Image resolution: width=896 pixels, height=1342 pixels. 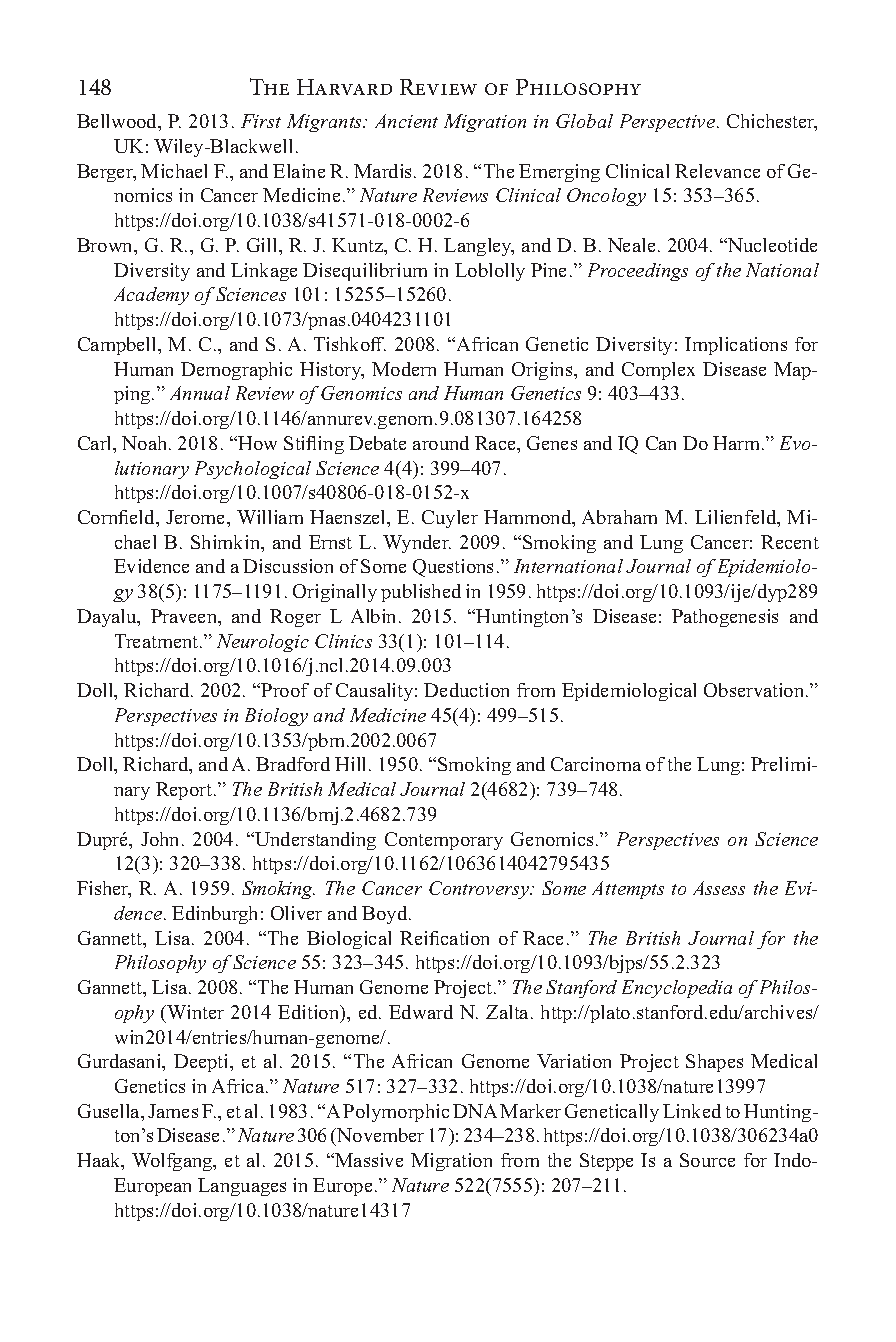 What do you see at coordinates (406, 121) in the screenshot?
I see `Ancient` at bounding box center [406, 121].
